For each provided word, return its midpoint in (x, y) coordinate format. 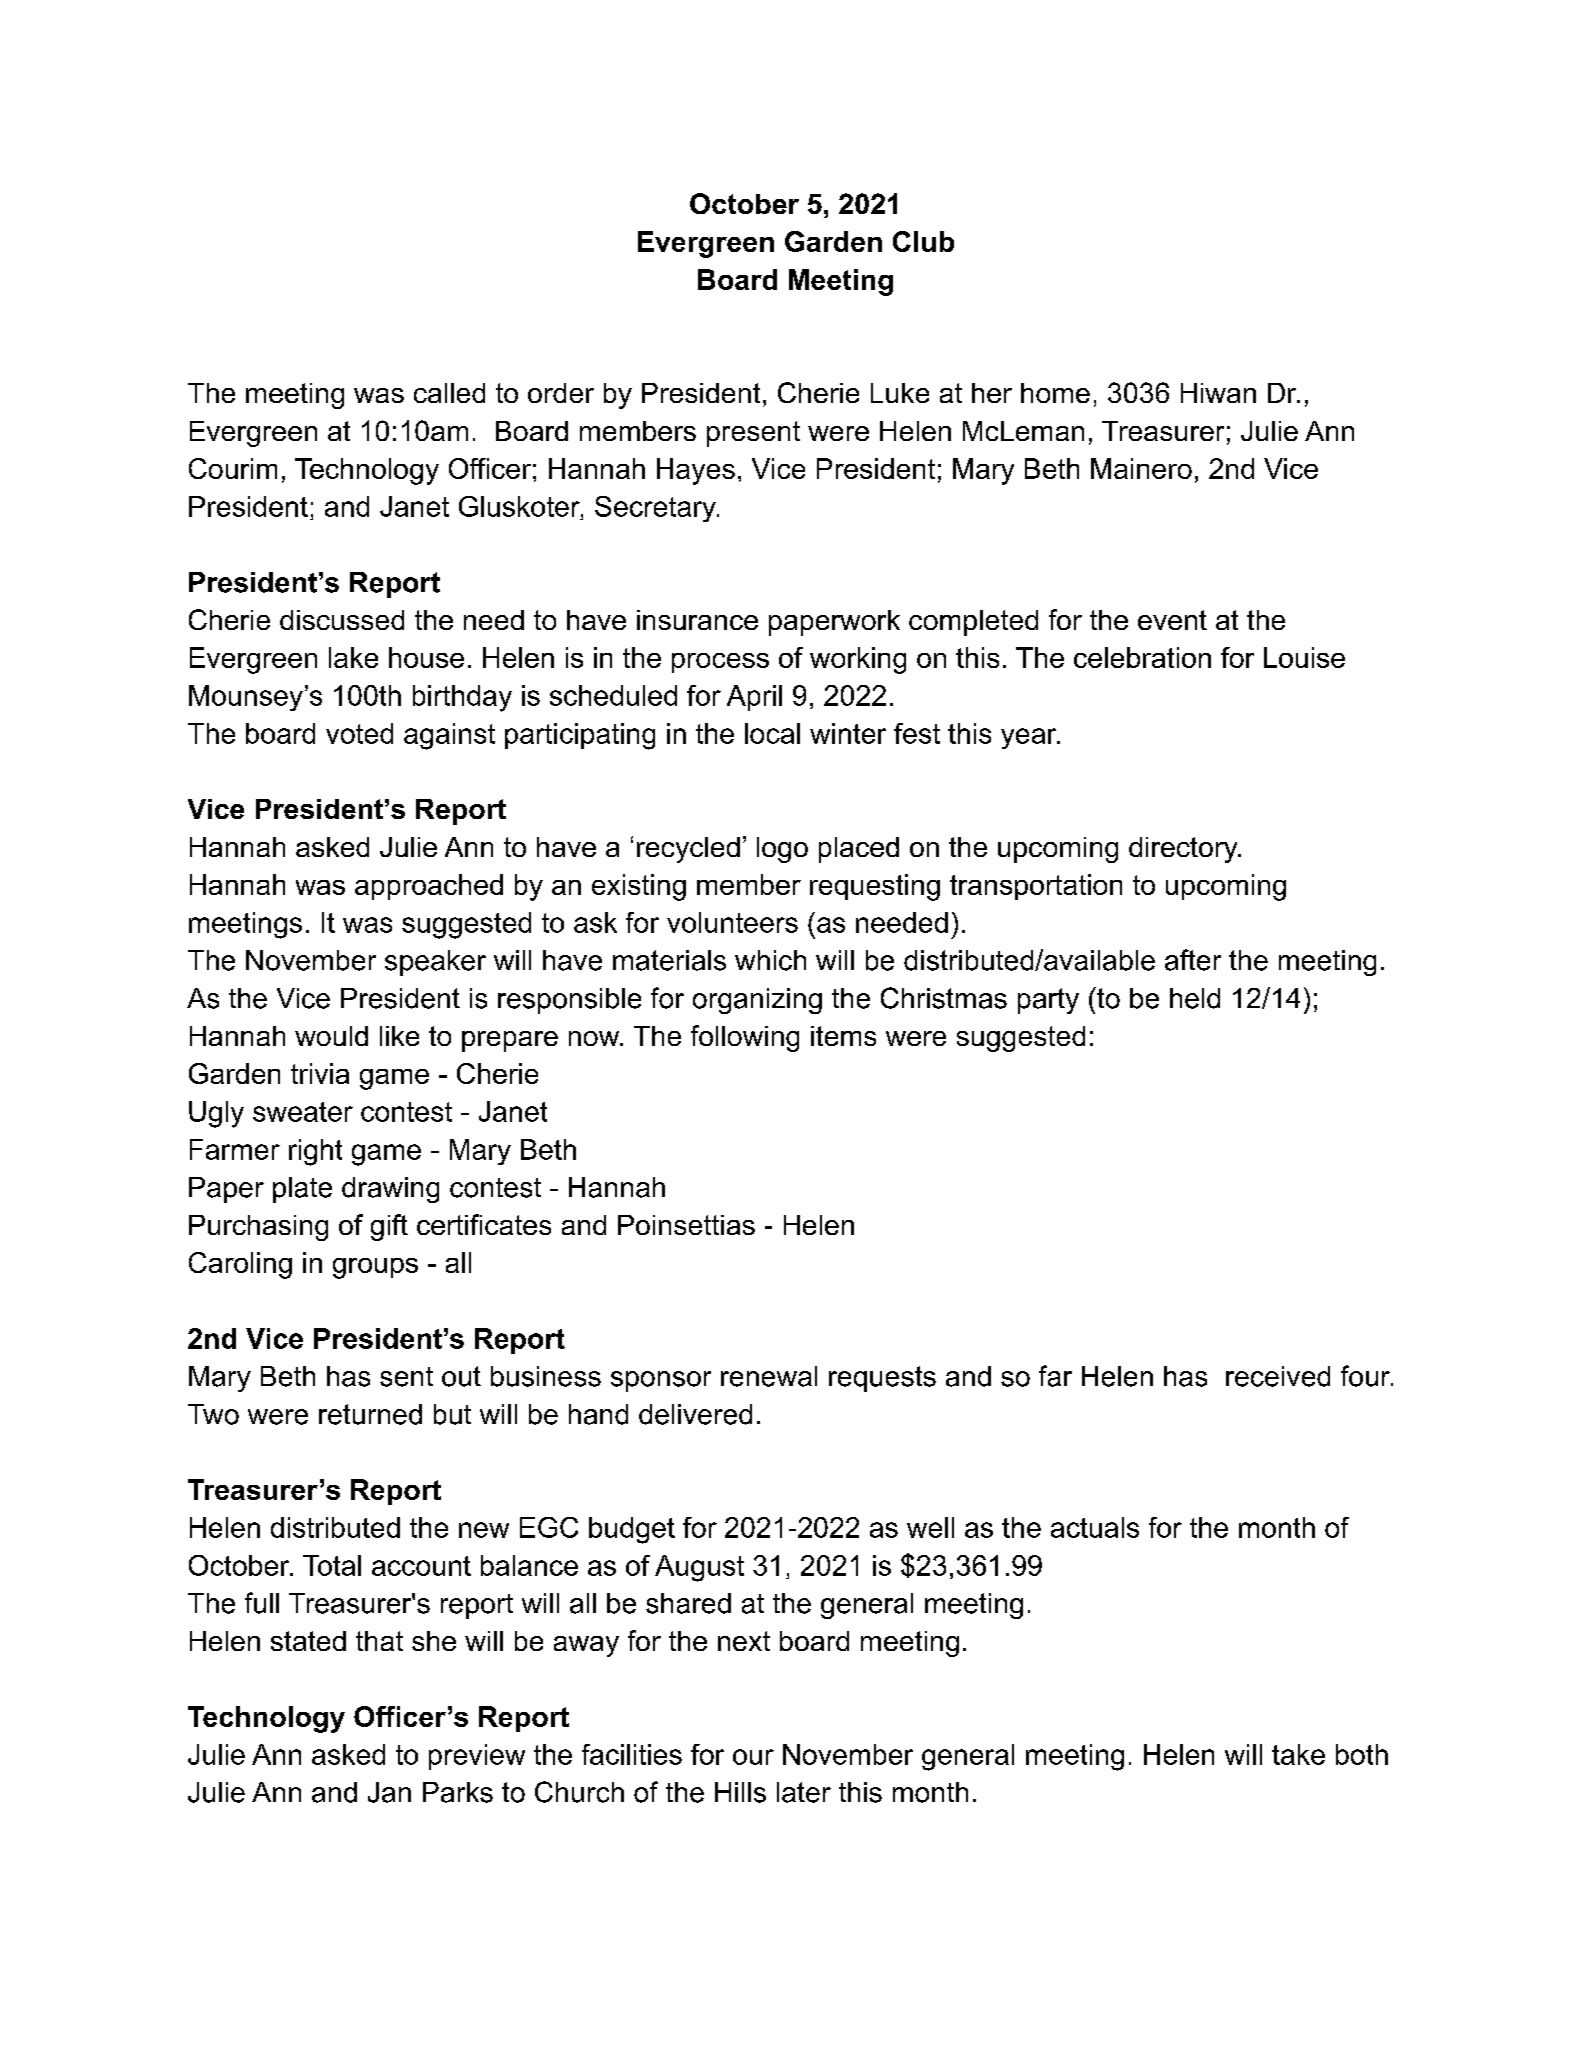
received (1278, 1376)
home (1055, 393)
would (331, 1036)
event (1172, 620)
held (1195, 998)
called (449, 393)
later (804, 1792)
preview (477, 1757)
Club (923, 241)
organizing (757, 1001)
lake (353, 657)
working (858, 660)
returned (370, 1414)
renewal (769, 1376)
